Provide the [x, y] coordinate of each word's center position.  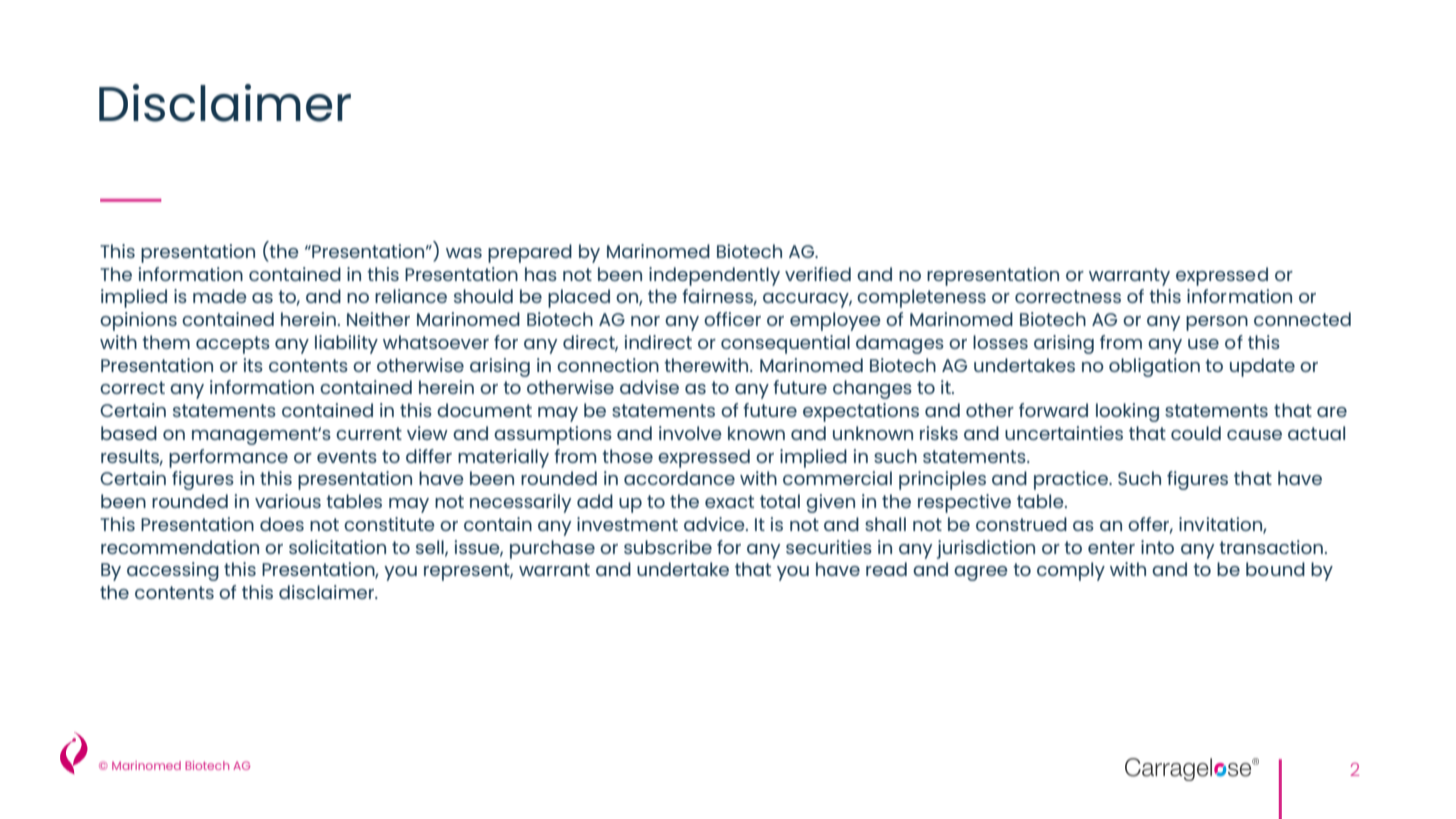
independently [714, 276]
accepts [233, 345]
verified [818, 274]
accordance [679, 478]
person [1217, 323]
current [369, 433]
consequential [785, 344]
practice [1072, 480]
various [288, 501]
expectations [861, 412]
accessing [173, 571]
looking [1127, 412]
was [464, 253]
